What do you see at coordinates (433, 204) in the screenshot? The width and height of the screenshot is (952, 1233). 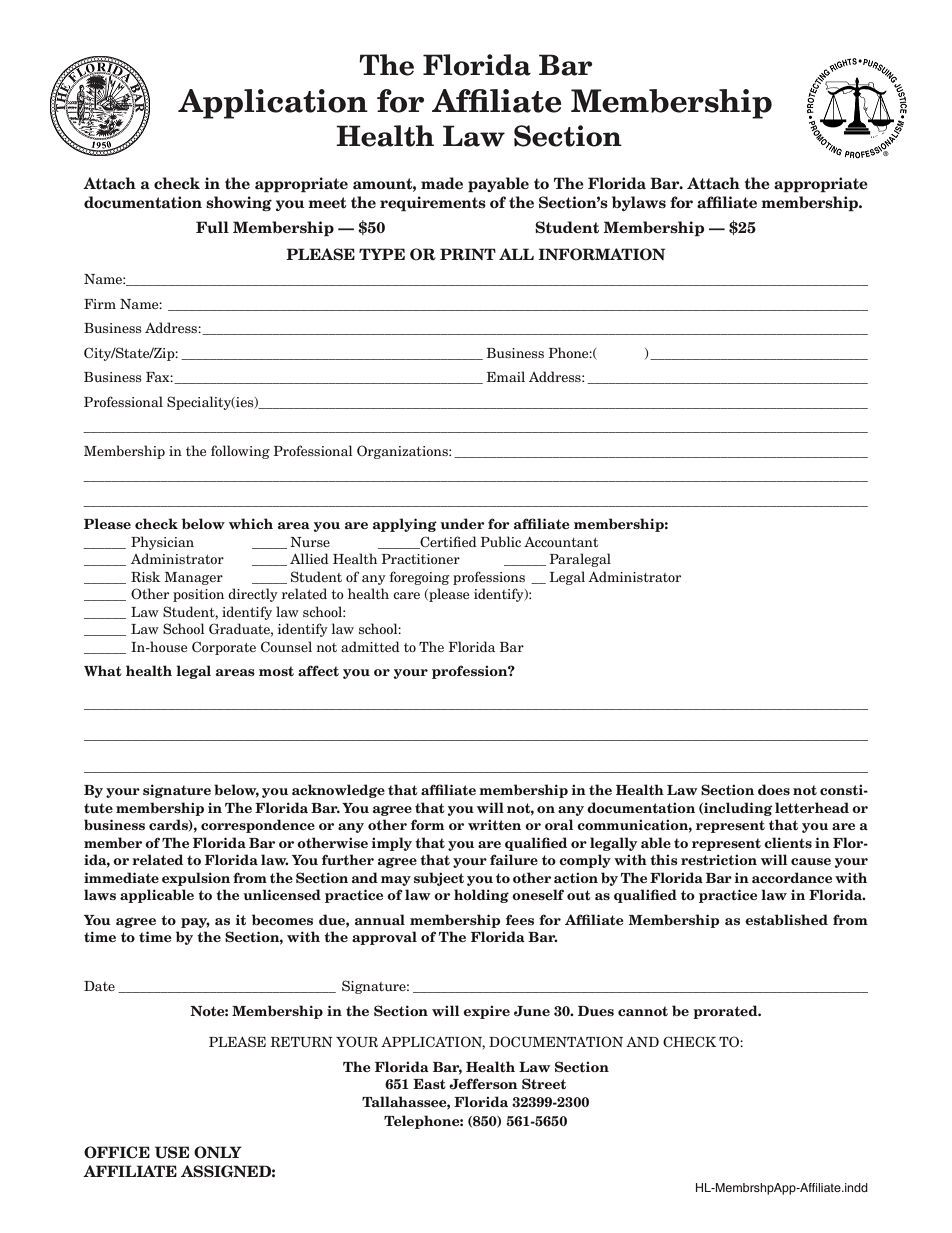 I see `requirements` at bounding box center [433, 204].
